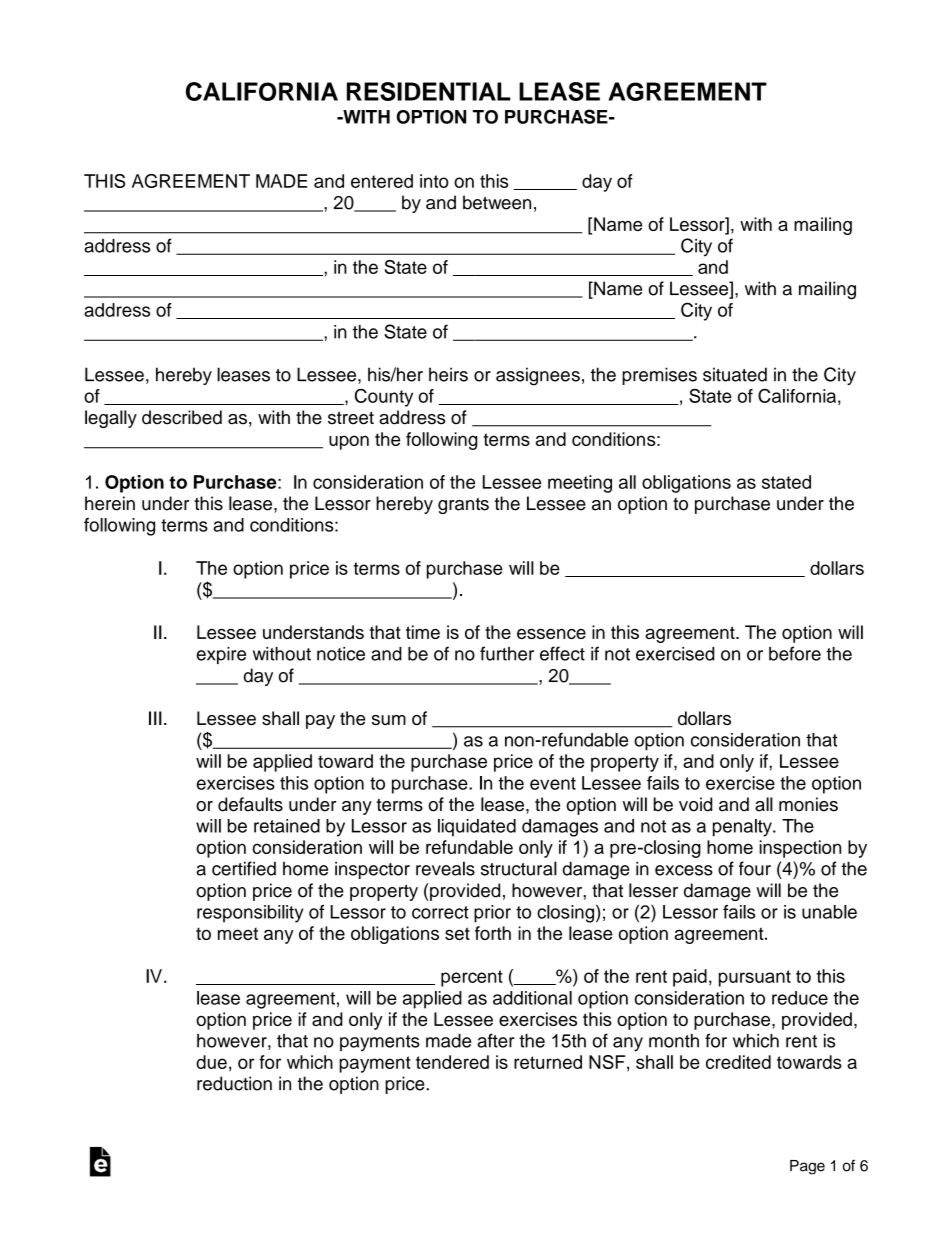 Image resolution: width=952 pixels, height=1233 pixels. Describe the element at coordinates (382, 181) in the page. I see `entered` at that location.
